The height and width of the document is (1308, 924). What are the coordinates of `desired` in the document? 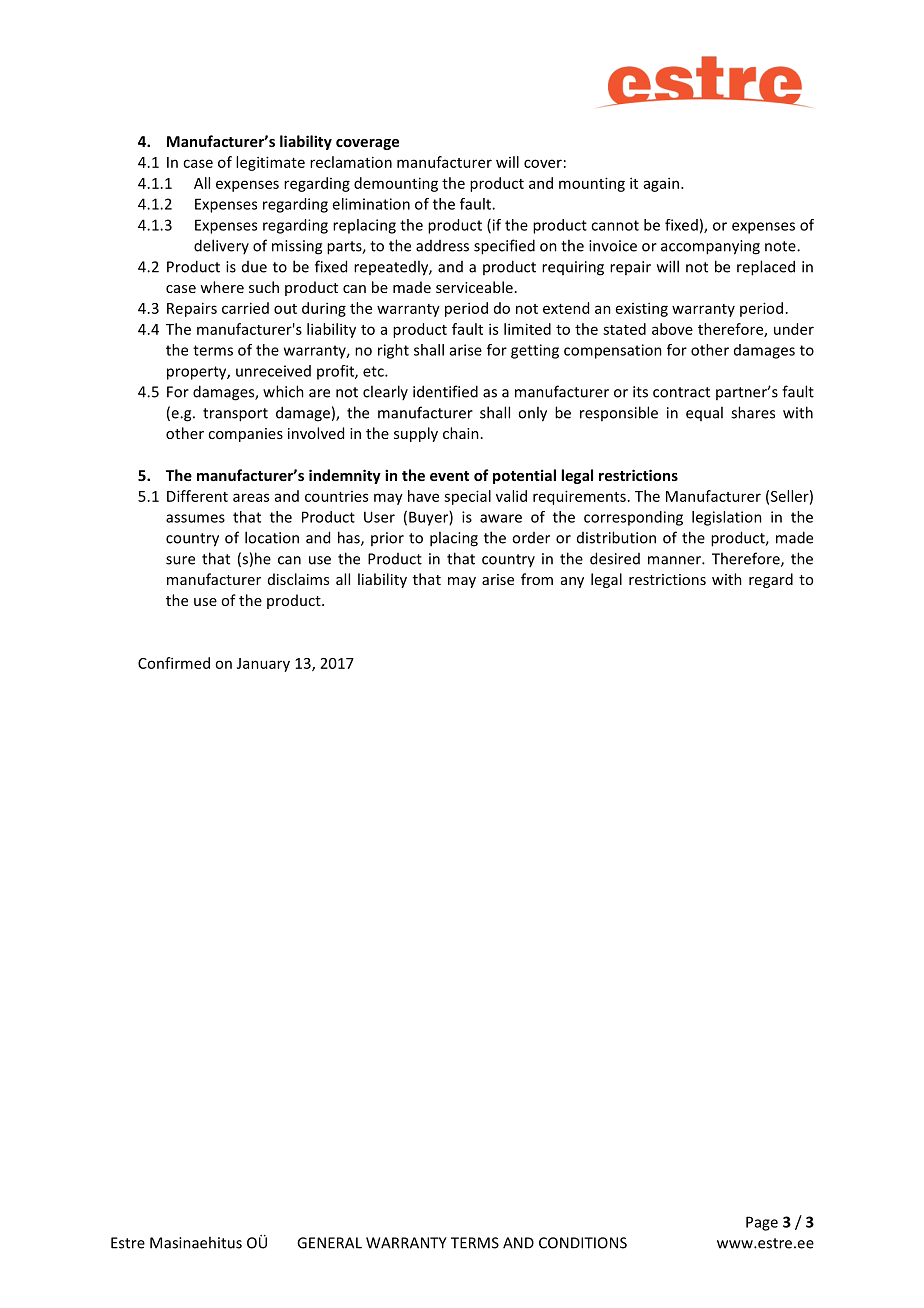 It's located at (615, 558).
